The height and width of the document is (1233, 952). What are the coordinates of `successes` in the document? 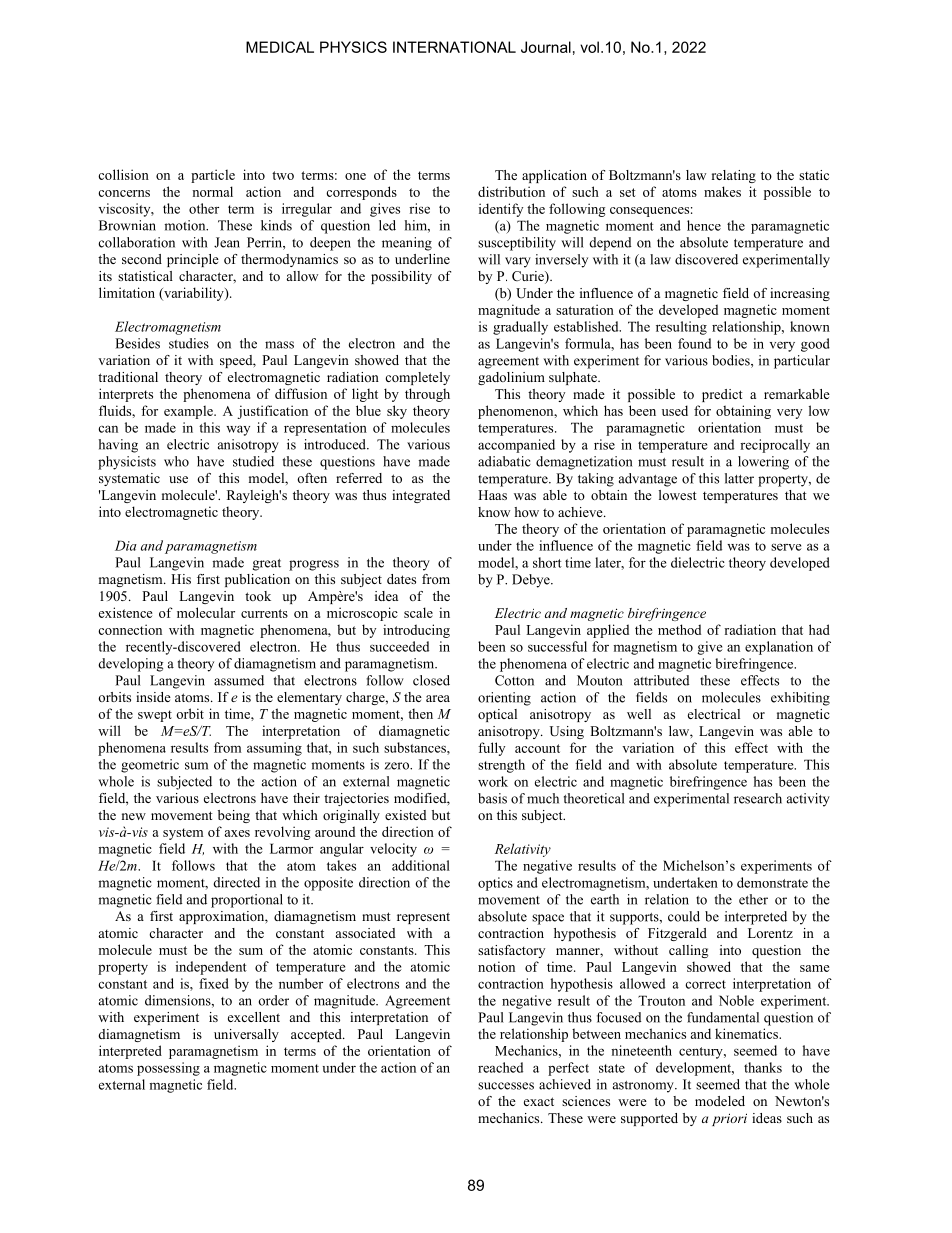 It's located at (506, 1086).
